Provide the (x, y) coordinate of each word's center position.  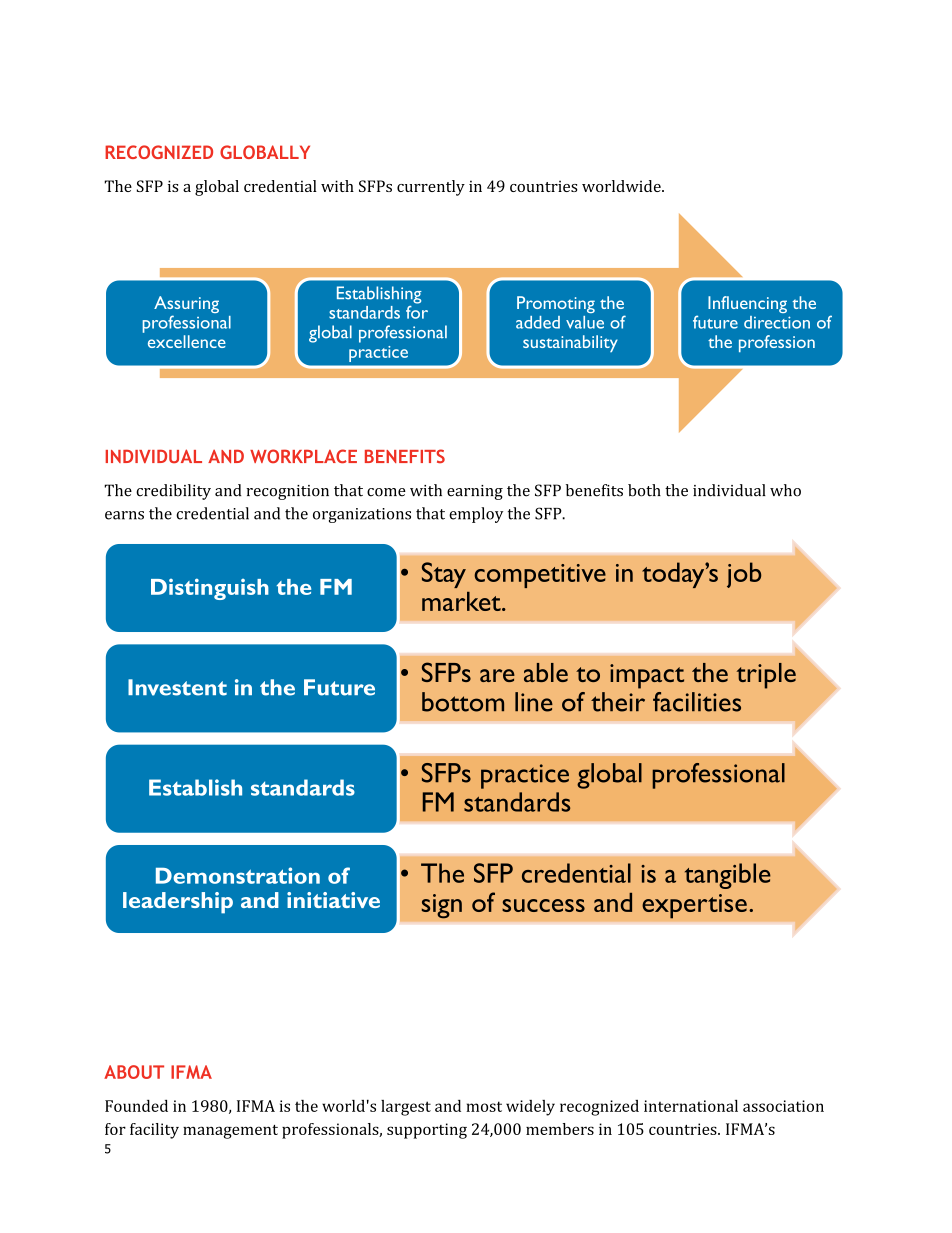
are (497, 675)
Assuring (186, 306)
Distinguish (210, 589)
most (484, 1106)
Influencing (747, 304)
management (230, 1132)
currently (431, 188)
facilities (697, 702)
